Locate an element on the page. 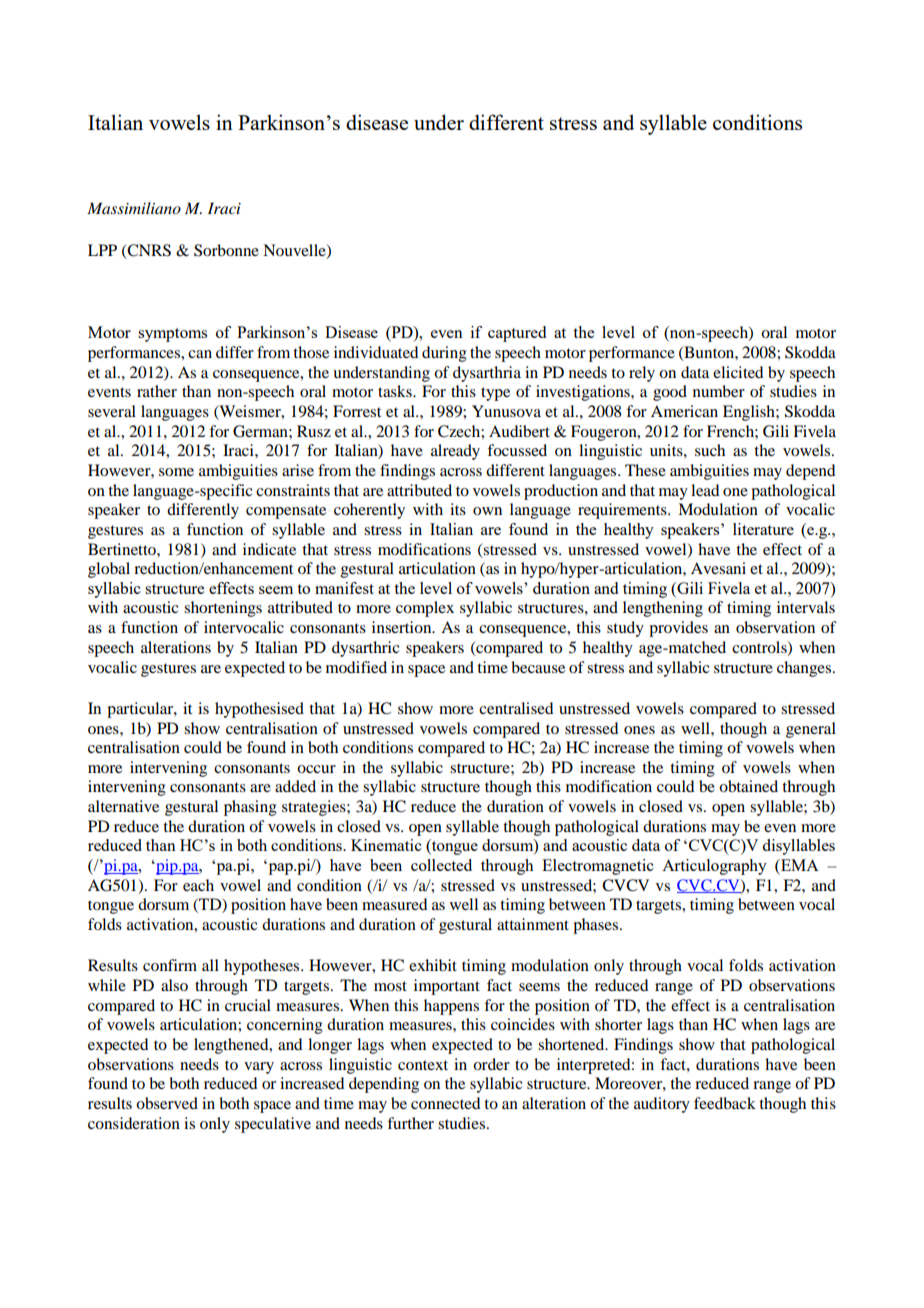  modified is located at coordinates (356, 667).
